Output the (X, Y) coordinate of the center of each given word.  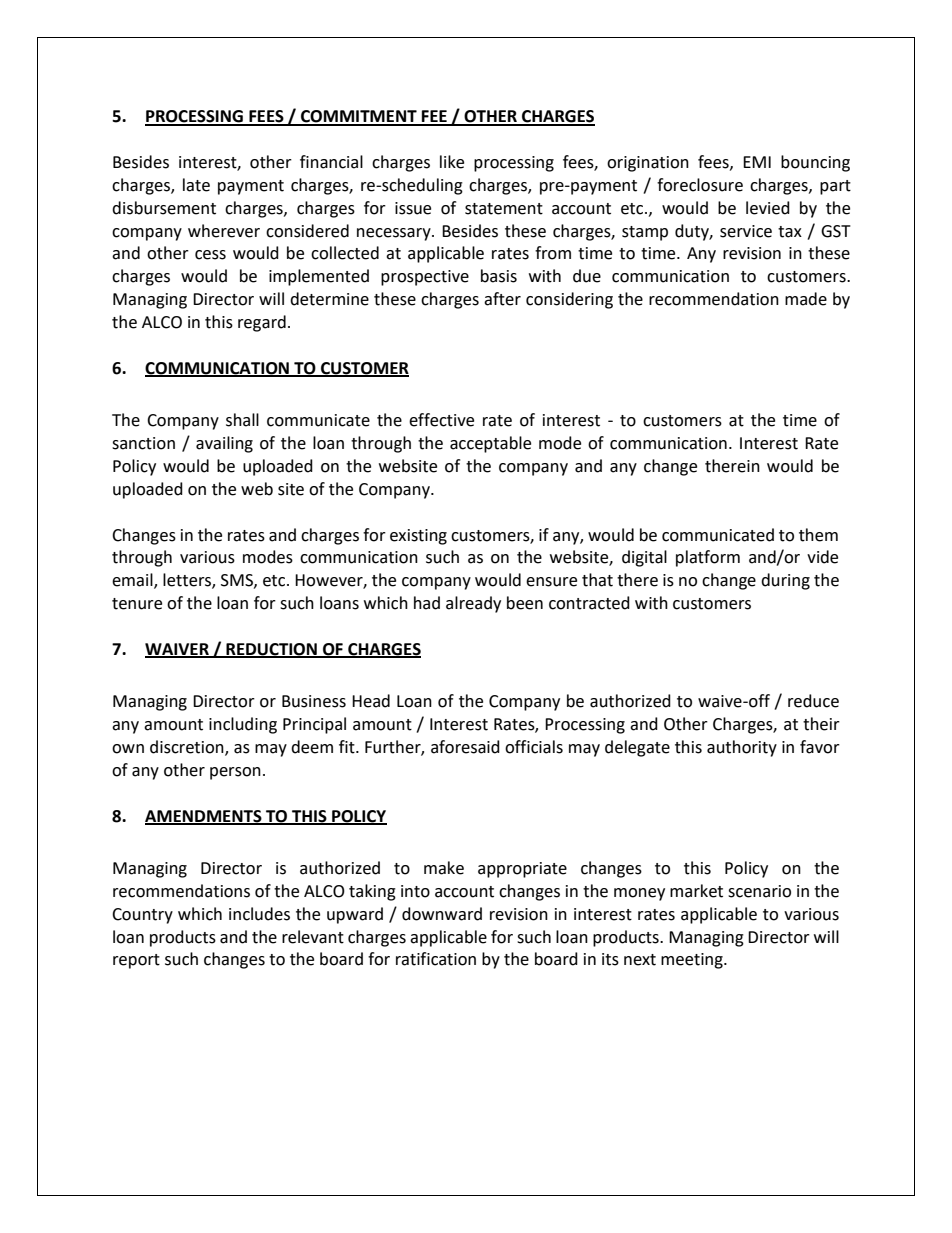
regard (262, 323)
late (196, 185)
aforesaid (465, 747)
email (133, 581)
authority (742, 748)
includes (259, 914)
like (452, 162)
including (243, 725)
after (502, 299)
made (806, 299)
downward (442, 914)
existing (418, 537)
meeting (693, 961)
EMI (757, 162)
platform (708, 558)
